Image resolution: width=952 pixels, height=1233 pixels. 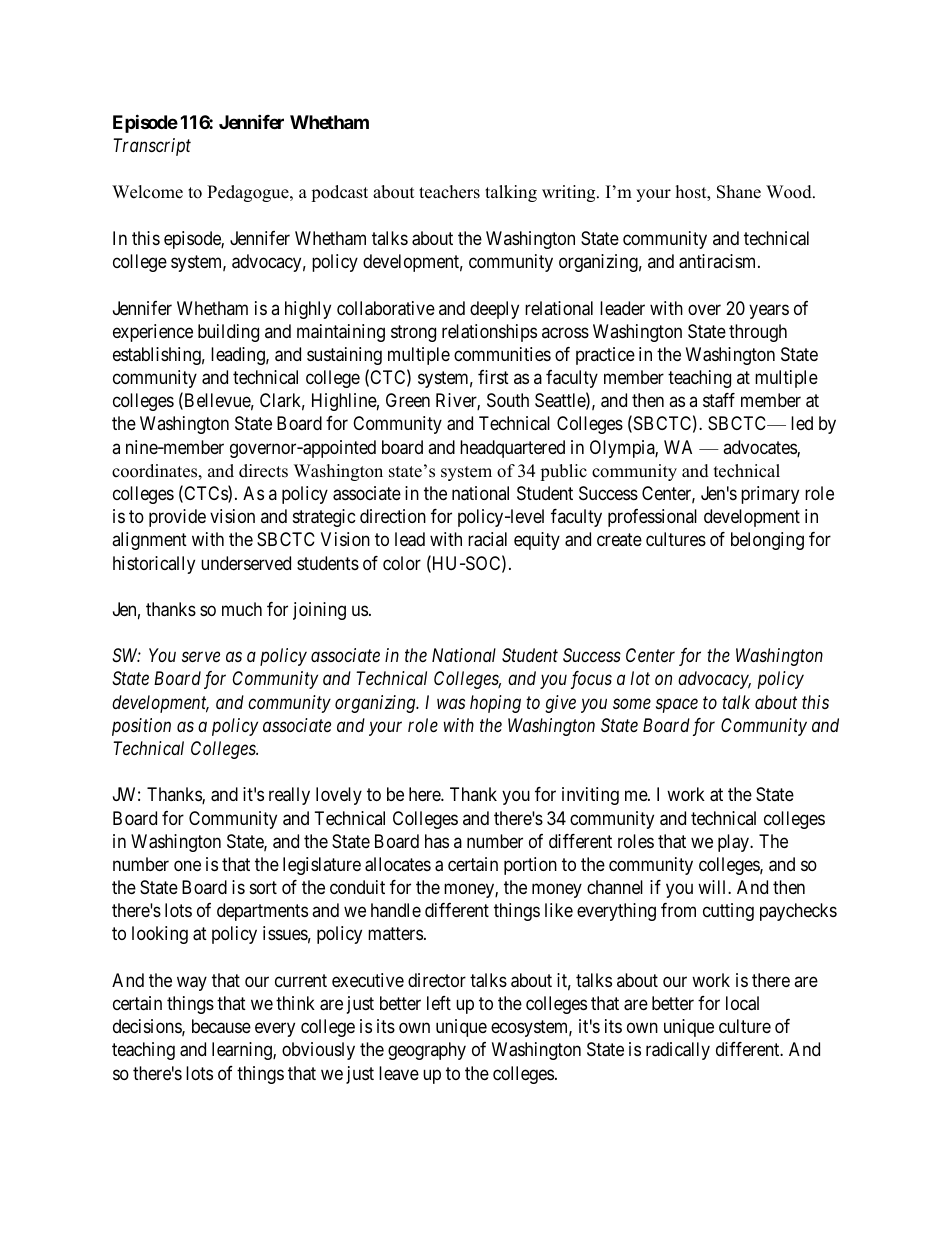 I want to click on color, so click(x=402, y=563).
